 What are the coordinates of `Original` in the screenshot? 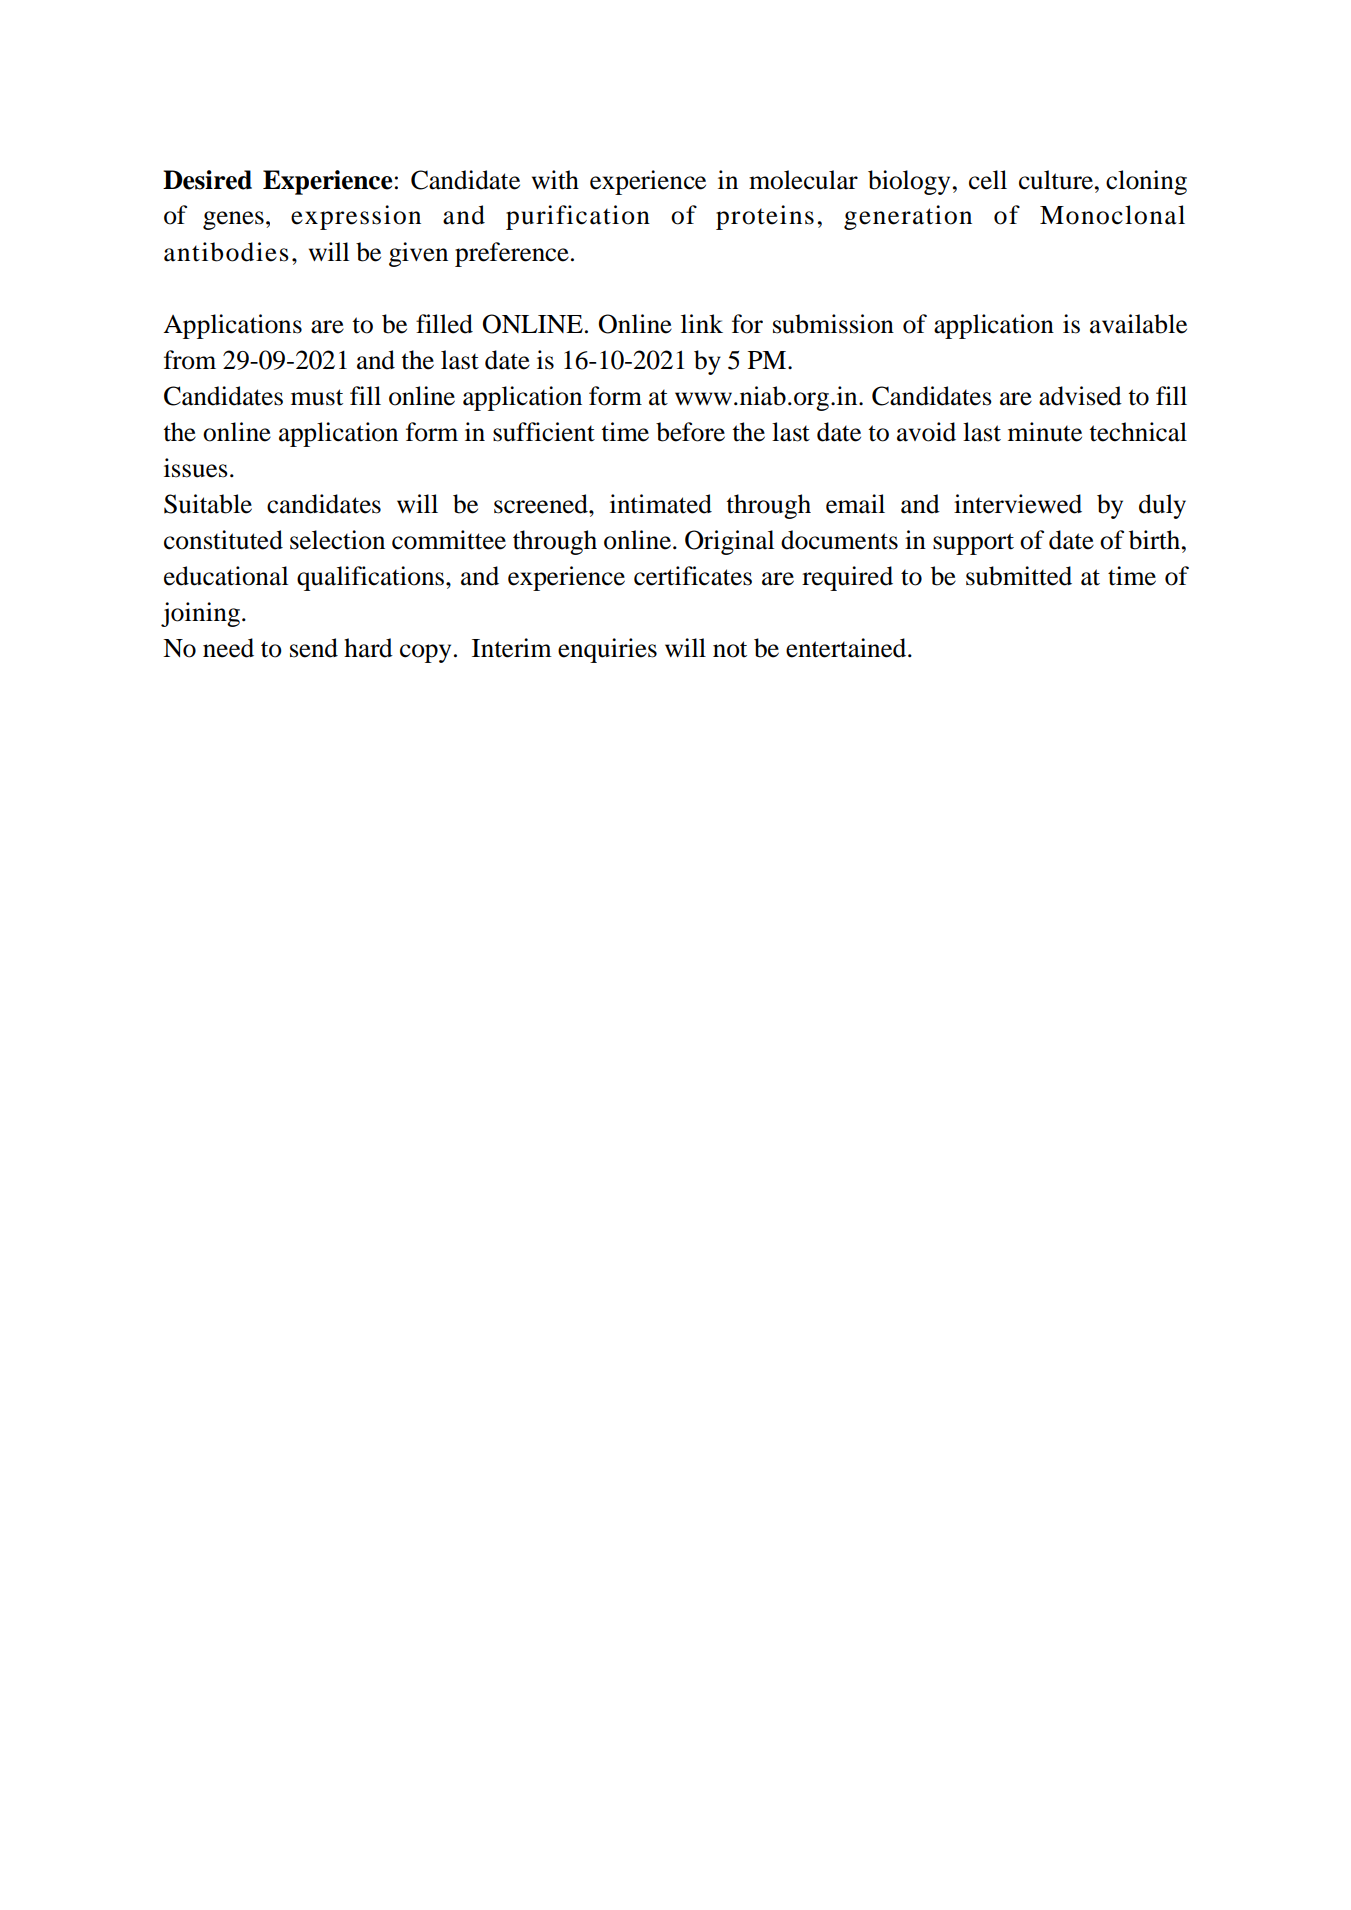 It's located at (729, 542).
